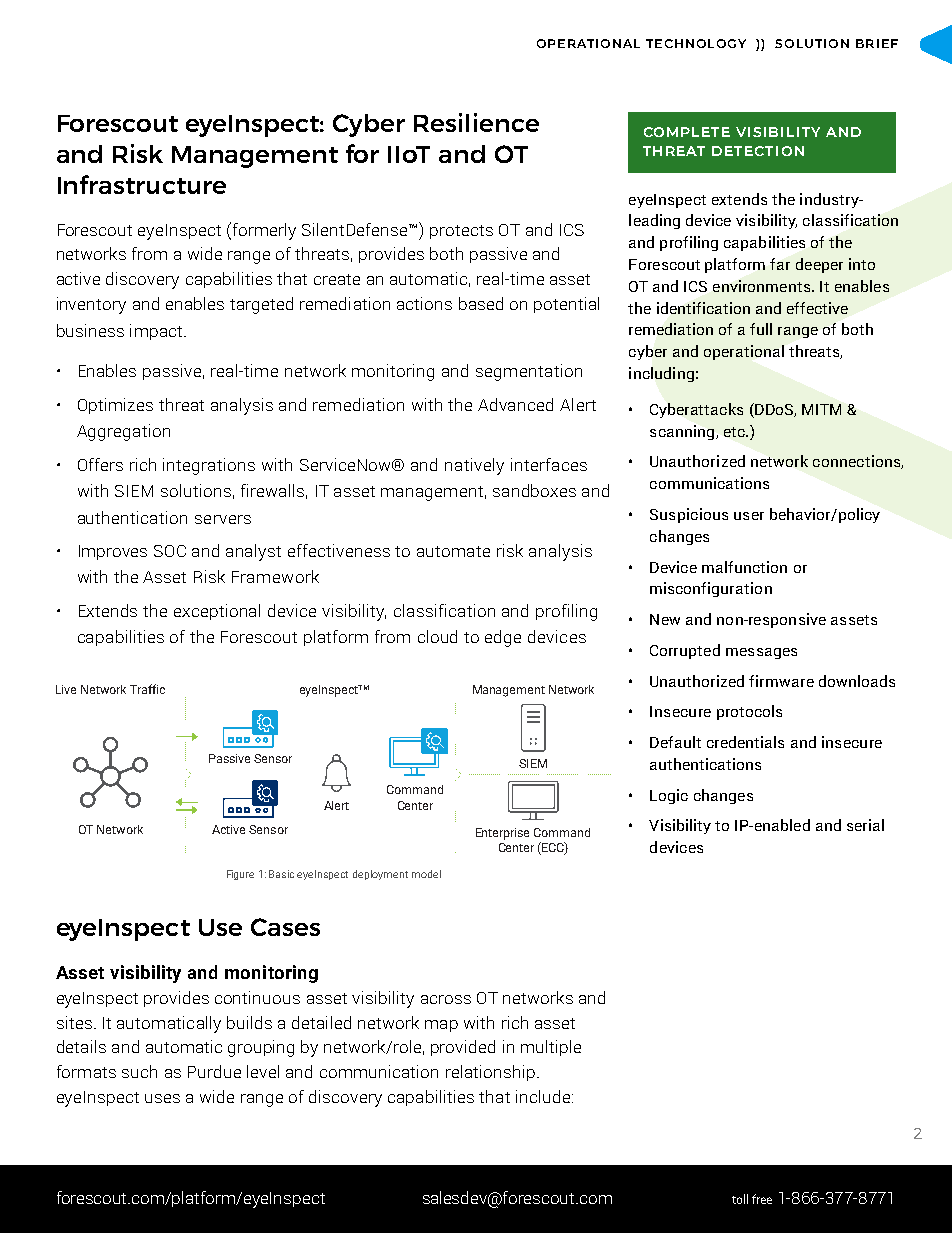 The image size is (952, 1233). I want to click on include, so click(544, 1096).
